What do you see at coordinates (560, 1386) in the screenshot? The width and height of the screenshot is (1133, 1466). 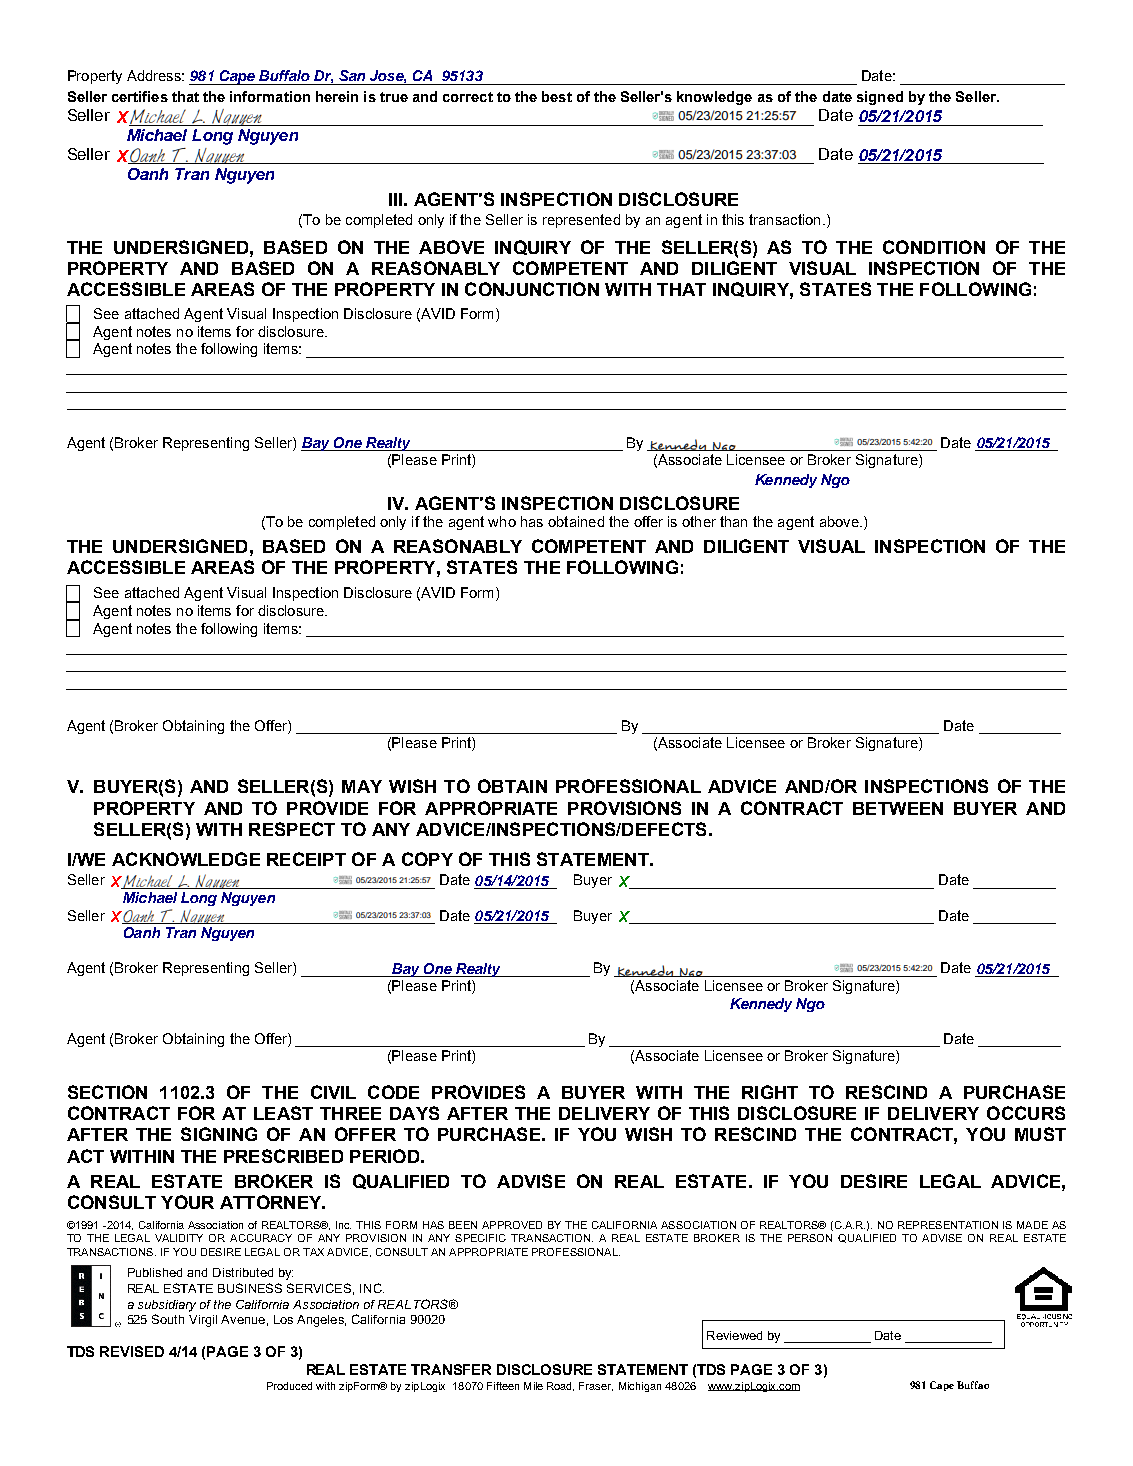 I see `Road` at bounding box center [560, 1386].
